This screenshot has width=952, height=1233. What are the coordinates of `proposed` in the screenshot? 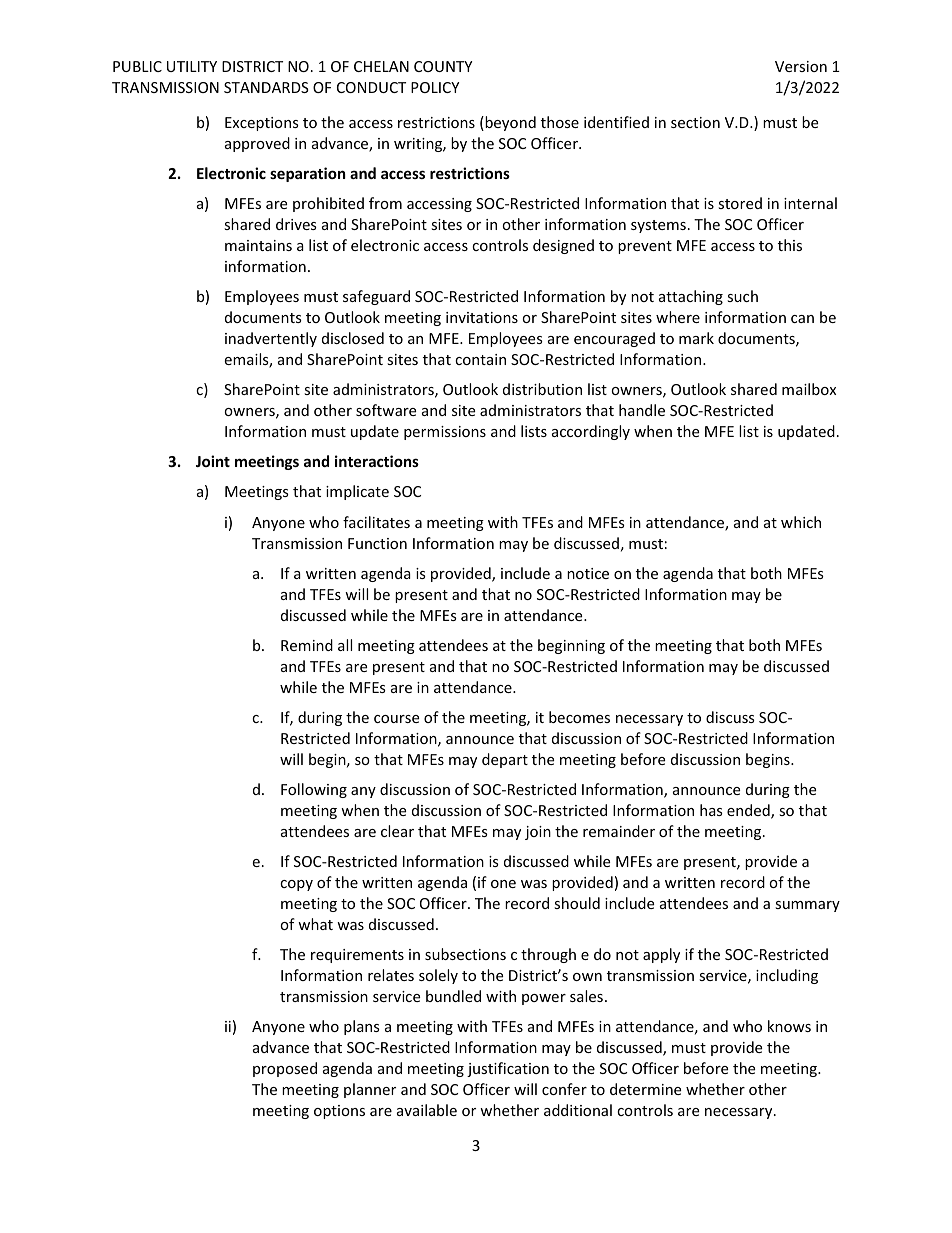 It's located at (285, 1069).
